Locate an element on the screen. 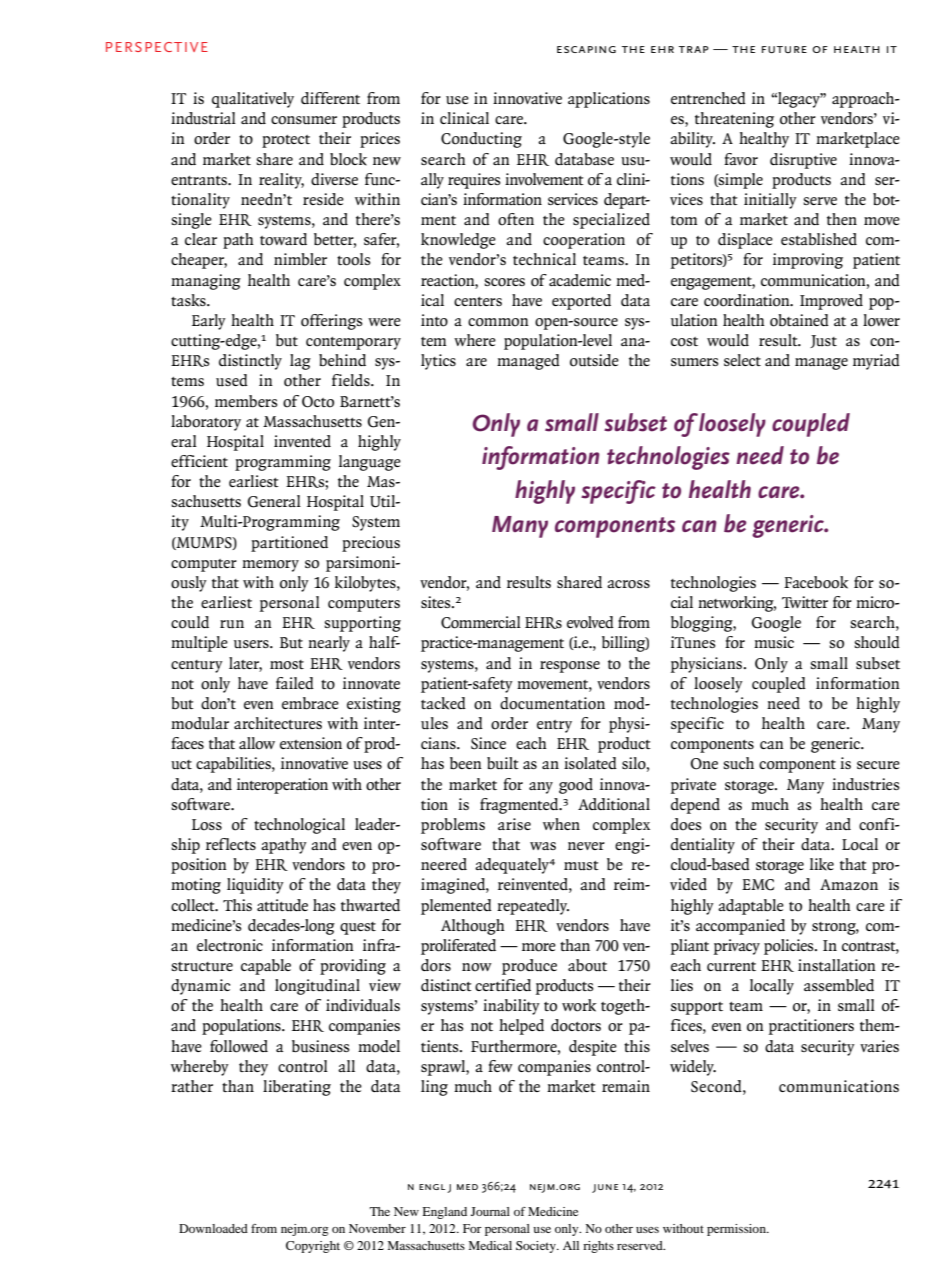 This screenshot has height=1270, width=952. like is located at coordinates (822, 864).
